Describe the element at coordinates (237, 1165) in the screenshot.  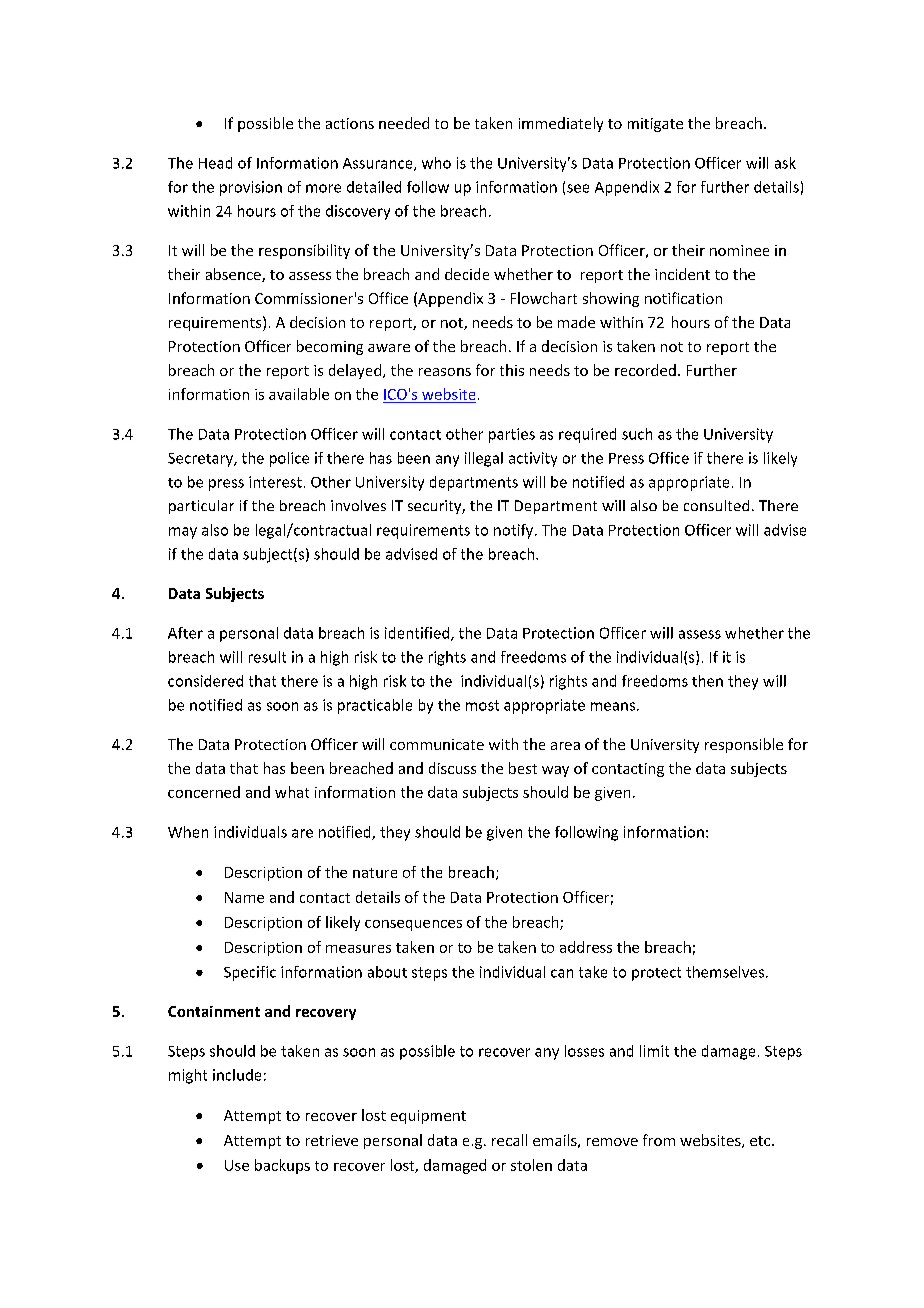
I see `Use` at that location.
